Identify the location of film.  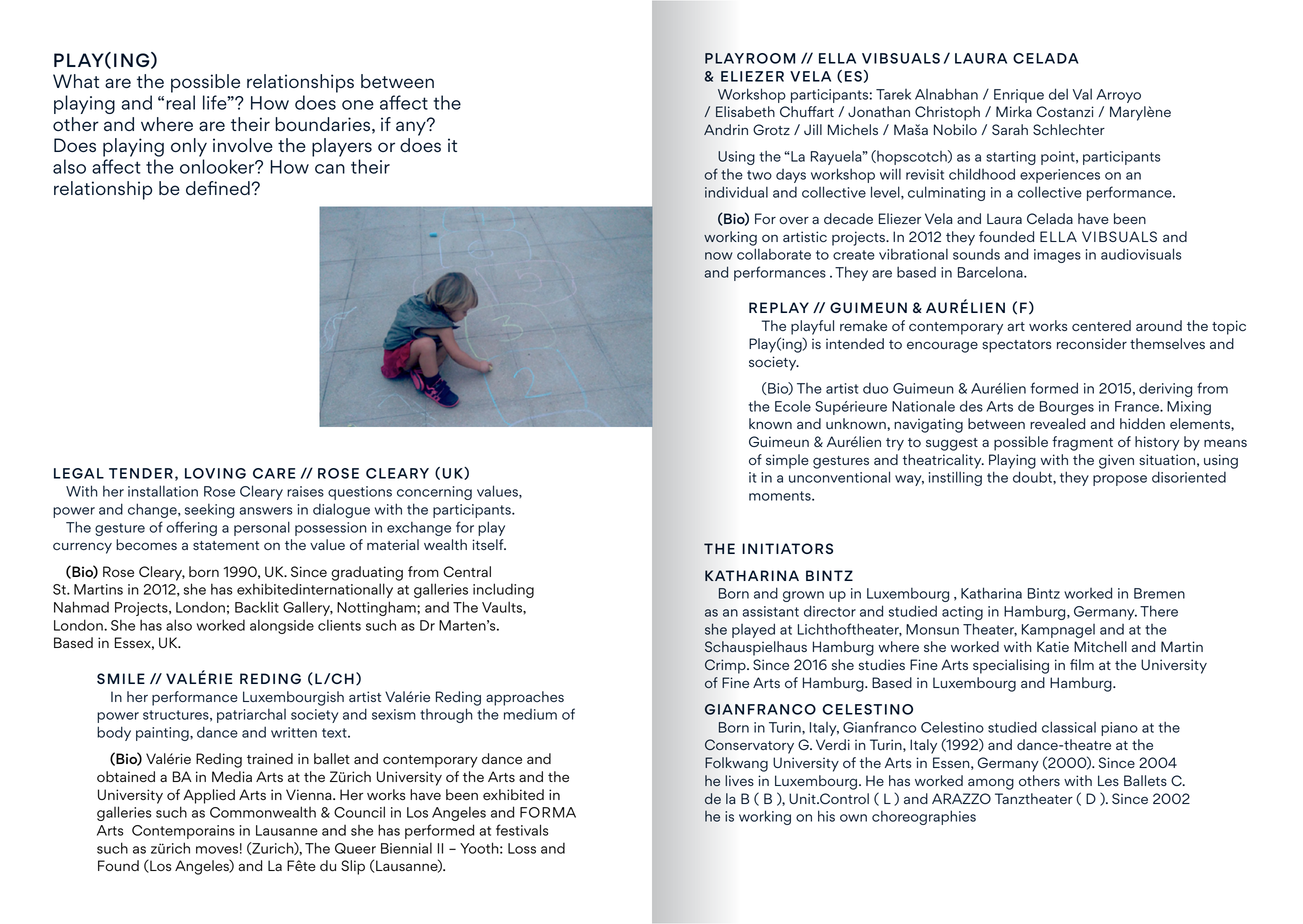
(1082, 664).
